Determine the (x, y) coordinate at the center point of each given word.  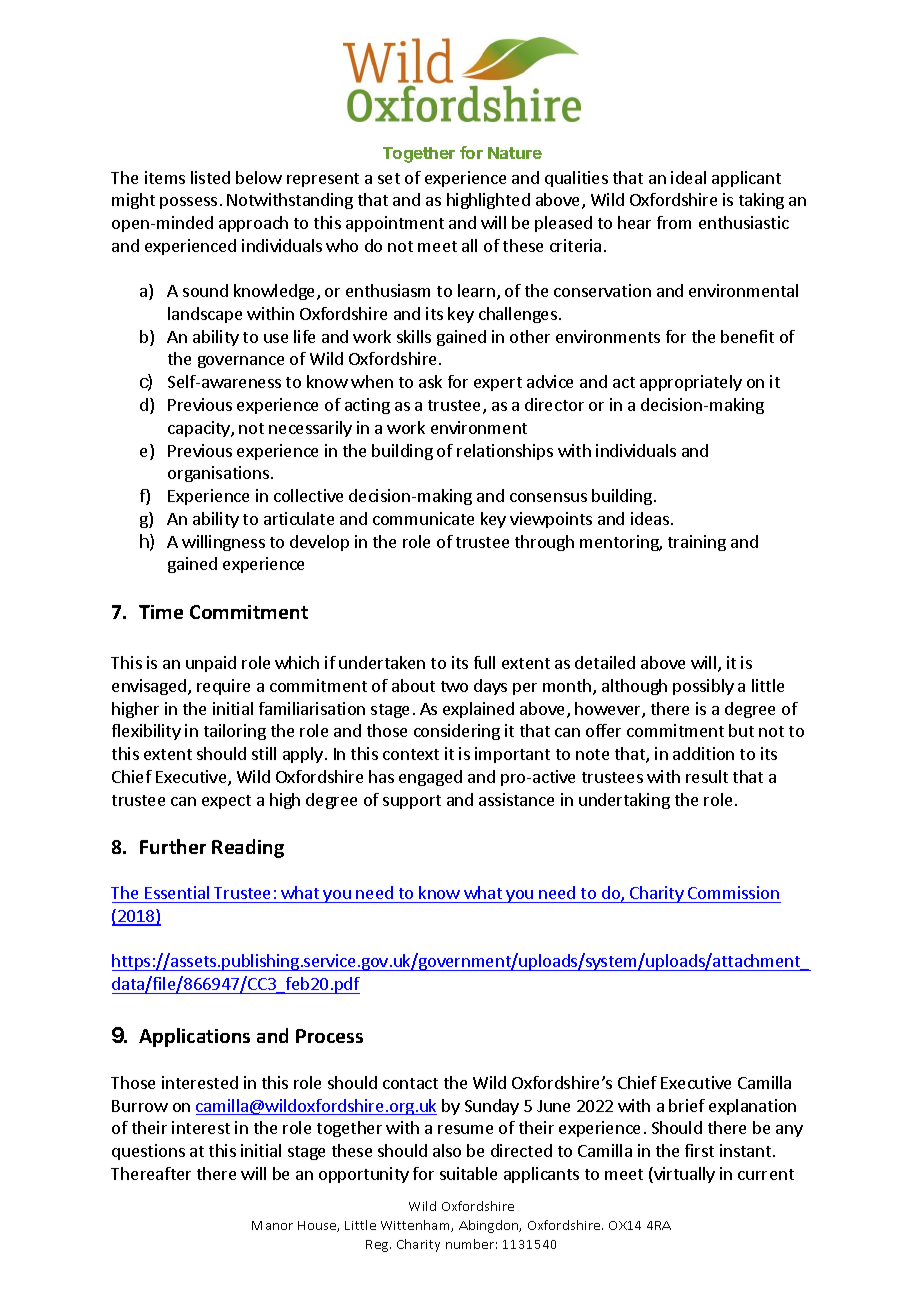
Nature (515, 153)
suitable (468, 1173)
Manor (272, 1225)
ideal (688, 177)
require (223, 687)
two (454, 686)
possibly (703, 687)
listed (210, 177)
